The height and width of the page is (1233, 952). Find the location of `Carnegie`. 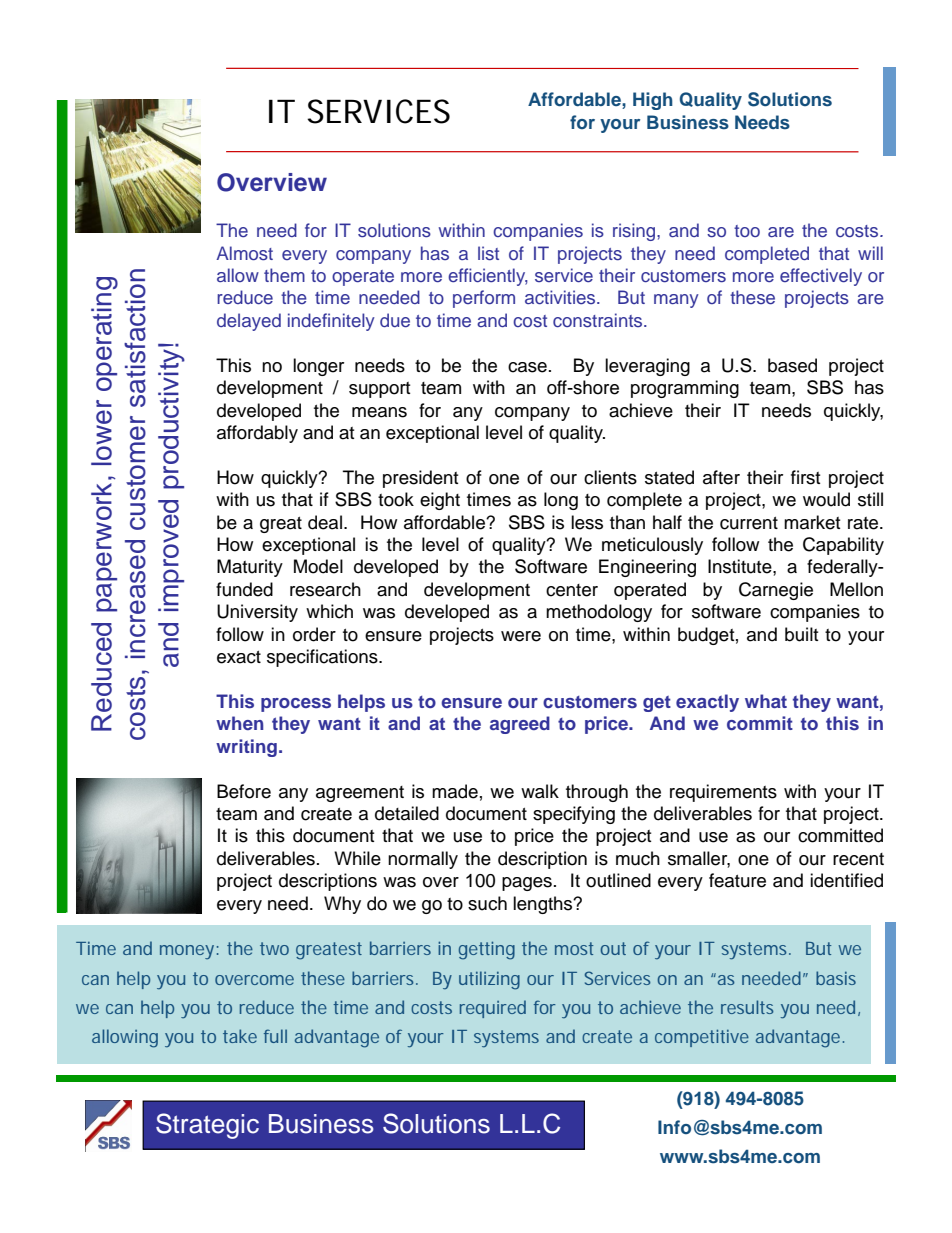

Carnegie is located at coordinates (776, 591).
